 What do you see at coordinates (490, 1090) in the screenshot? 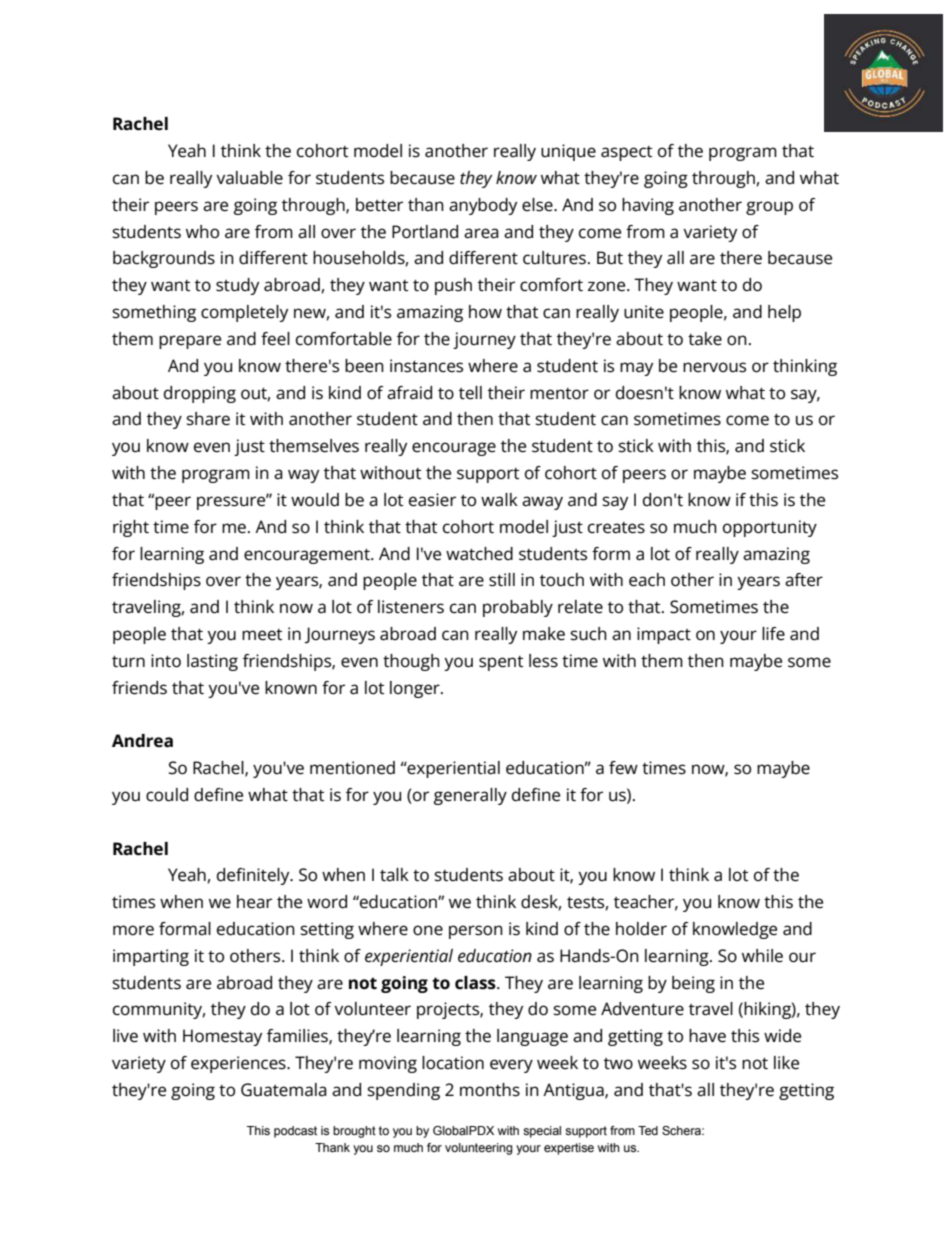
I see `months` at bounding box center [490, 1090].
